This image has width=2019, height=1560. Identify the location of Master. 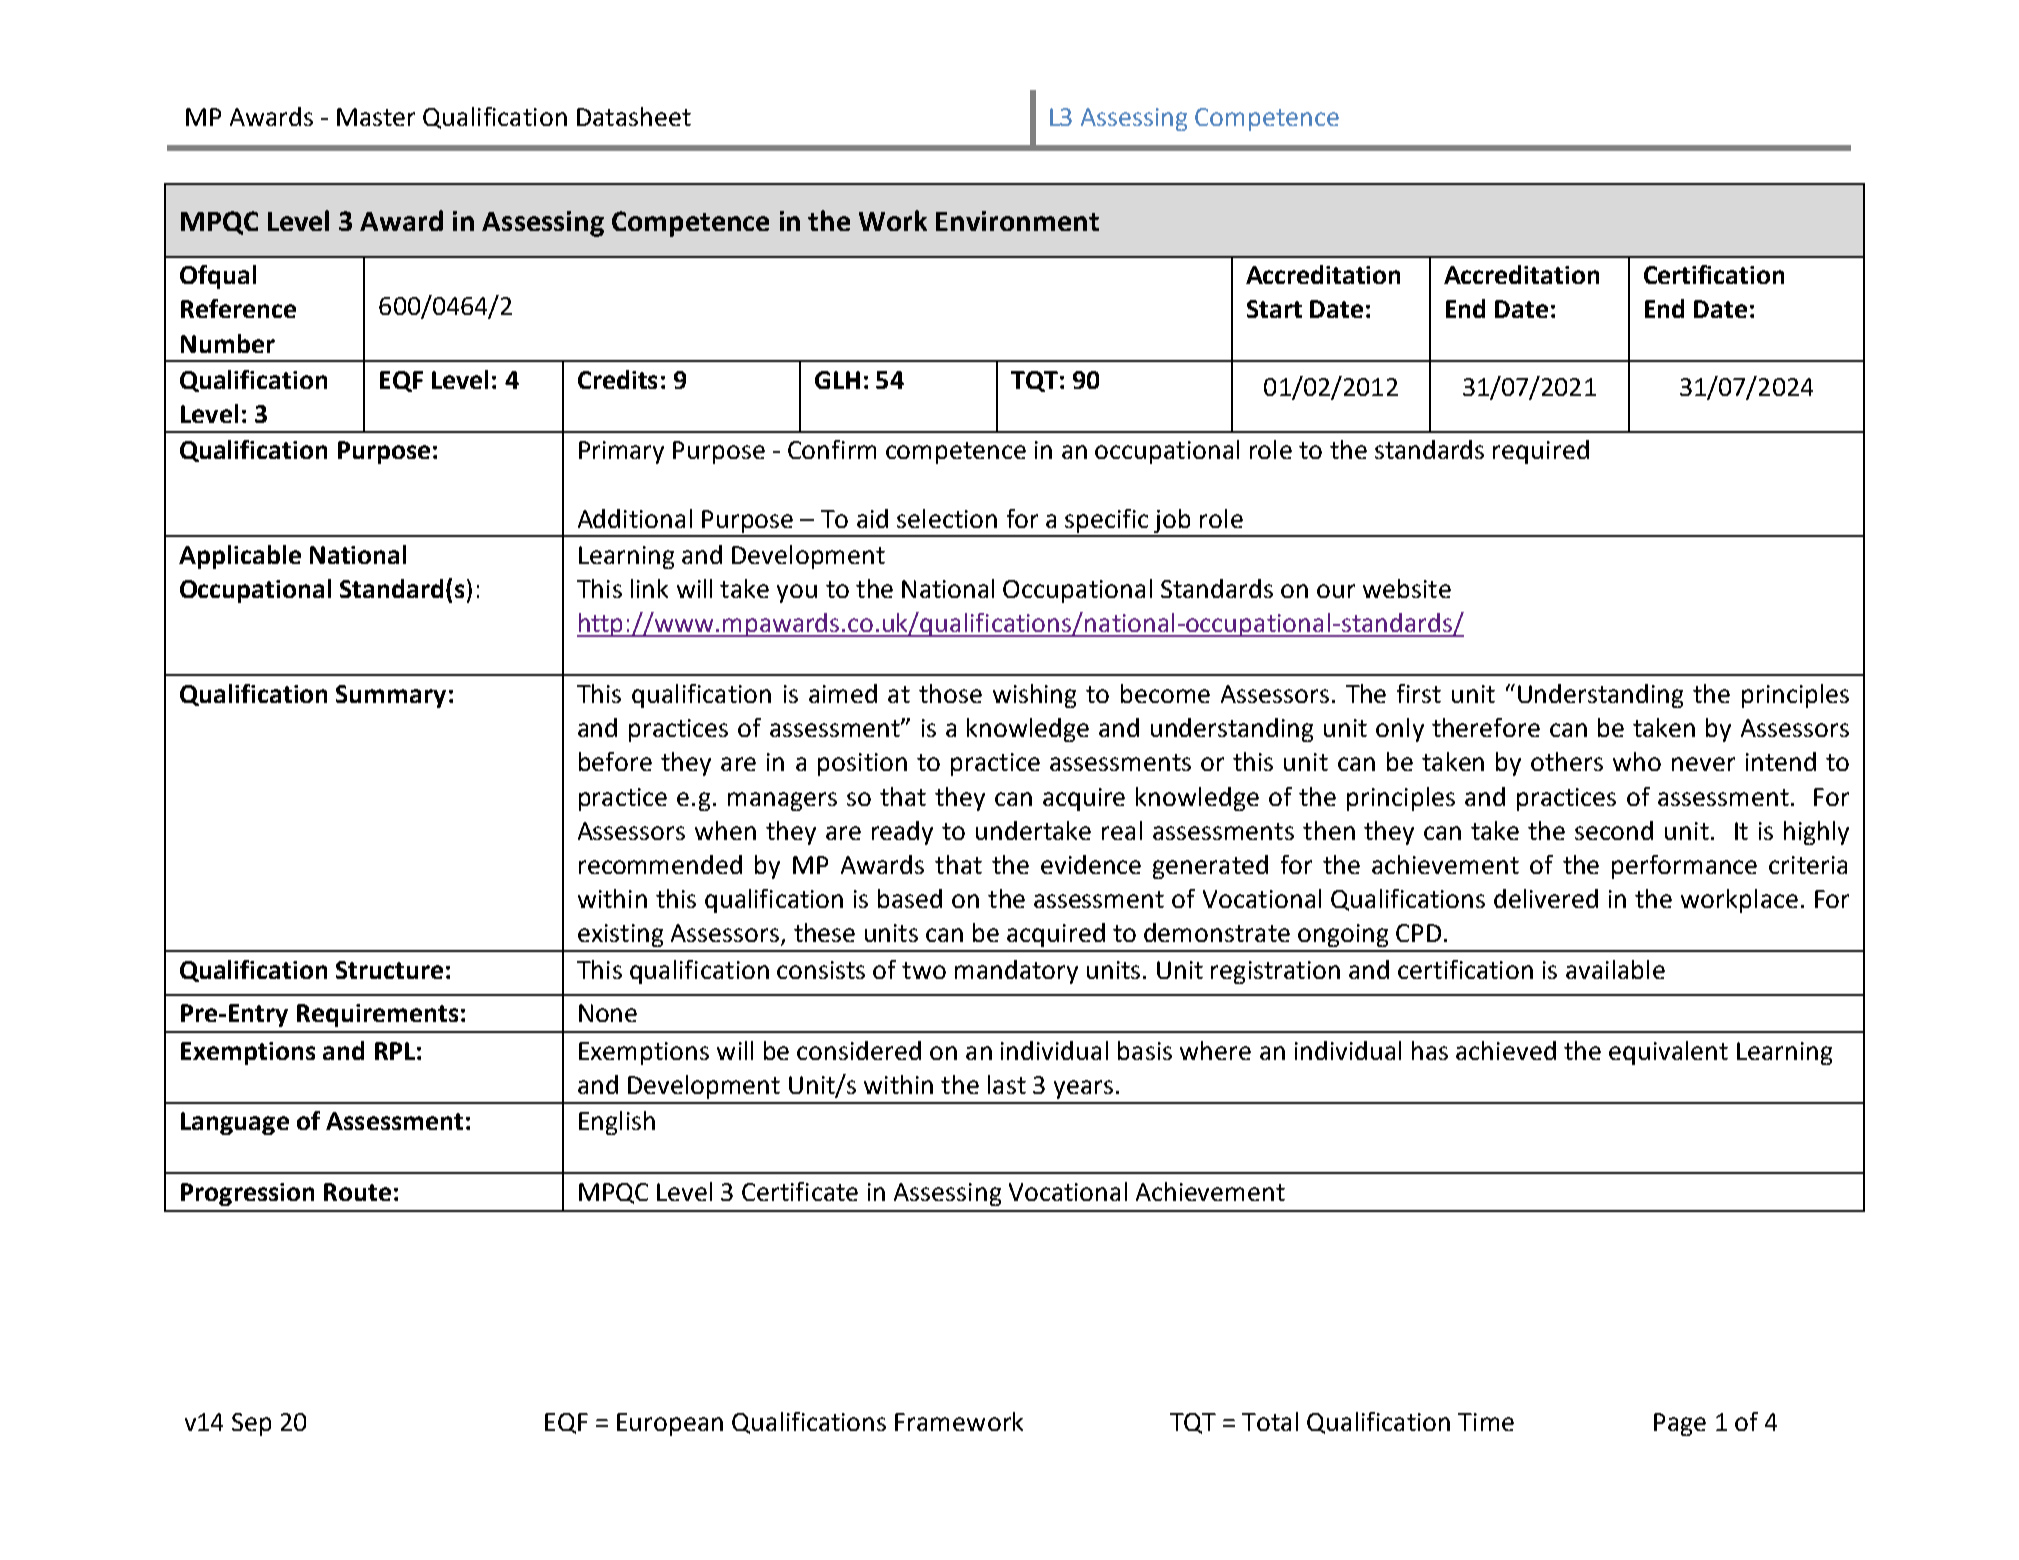
(376, 117).
